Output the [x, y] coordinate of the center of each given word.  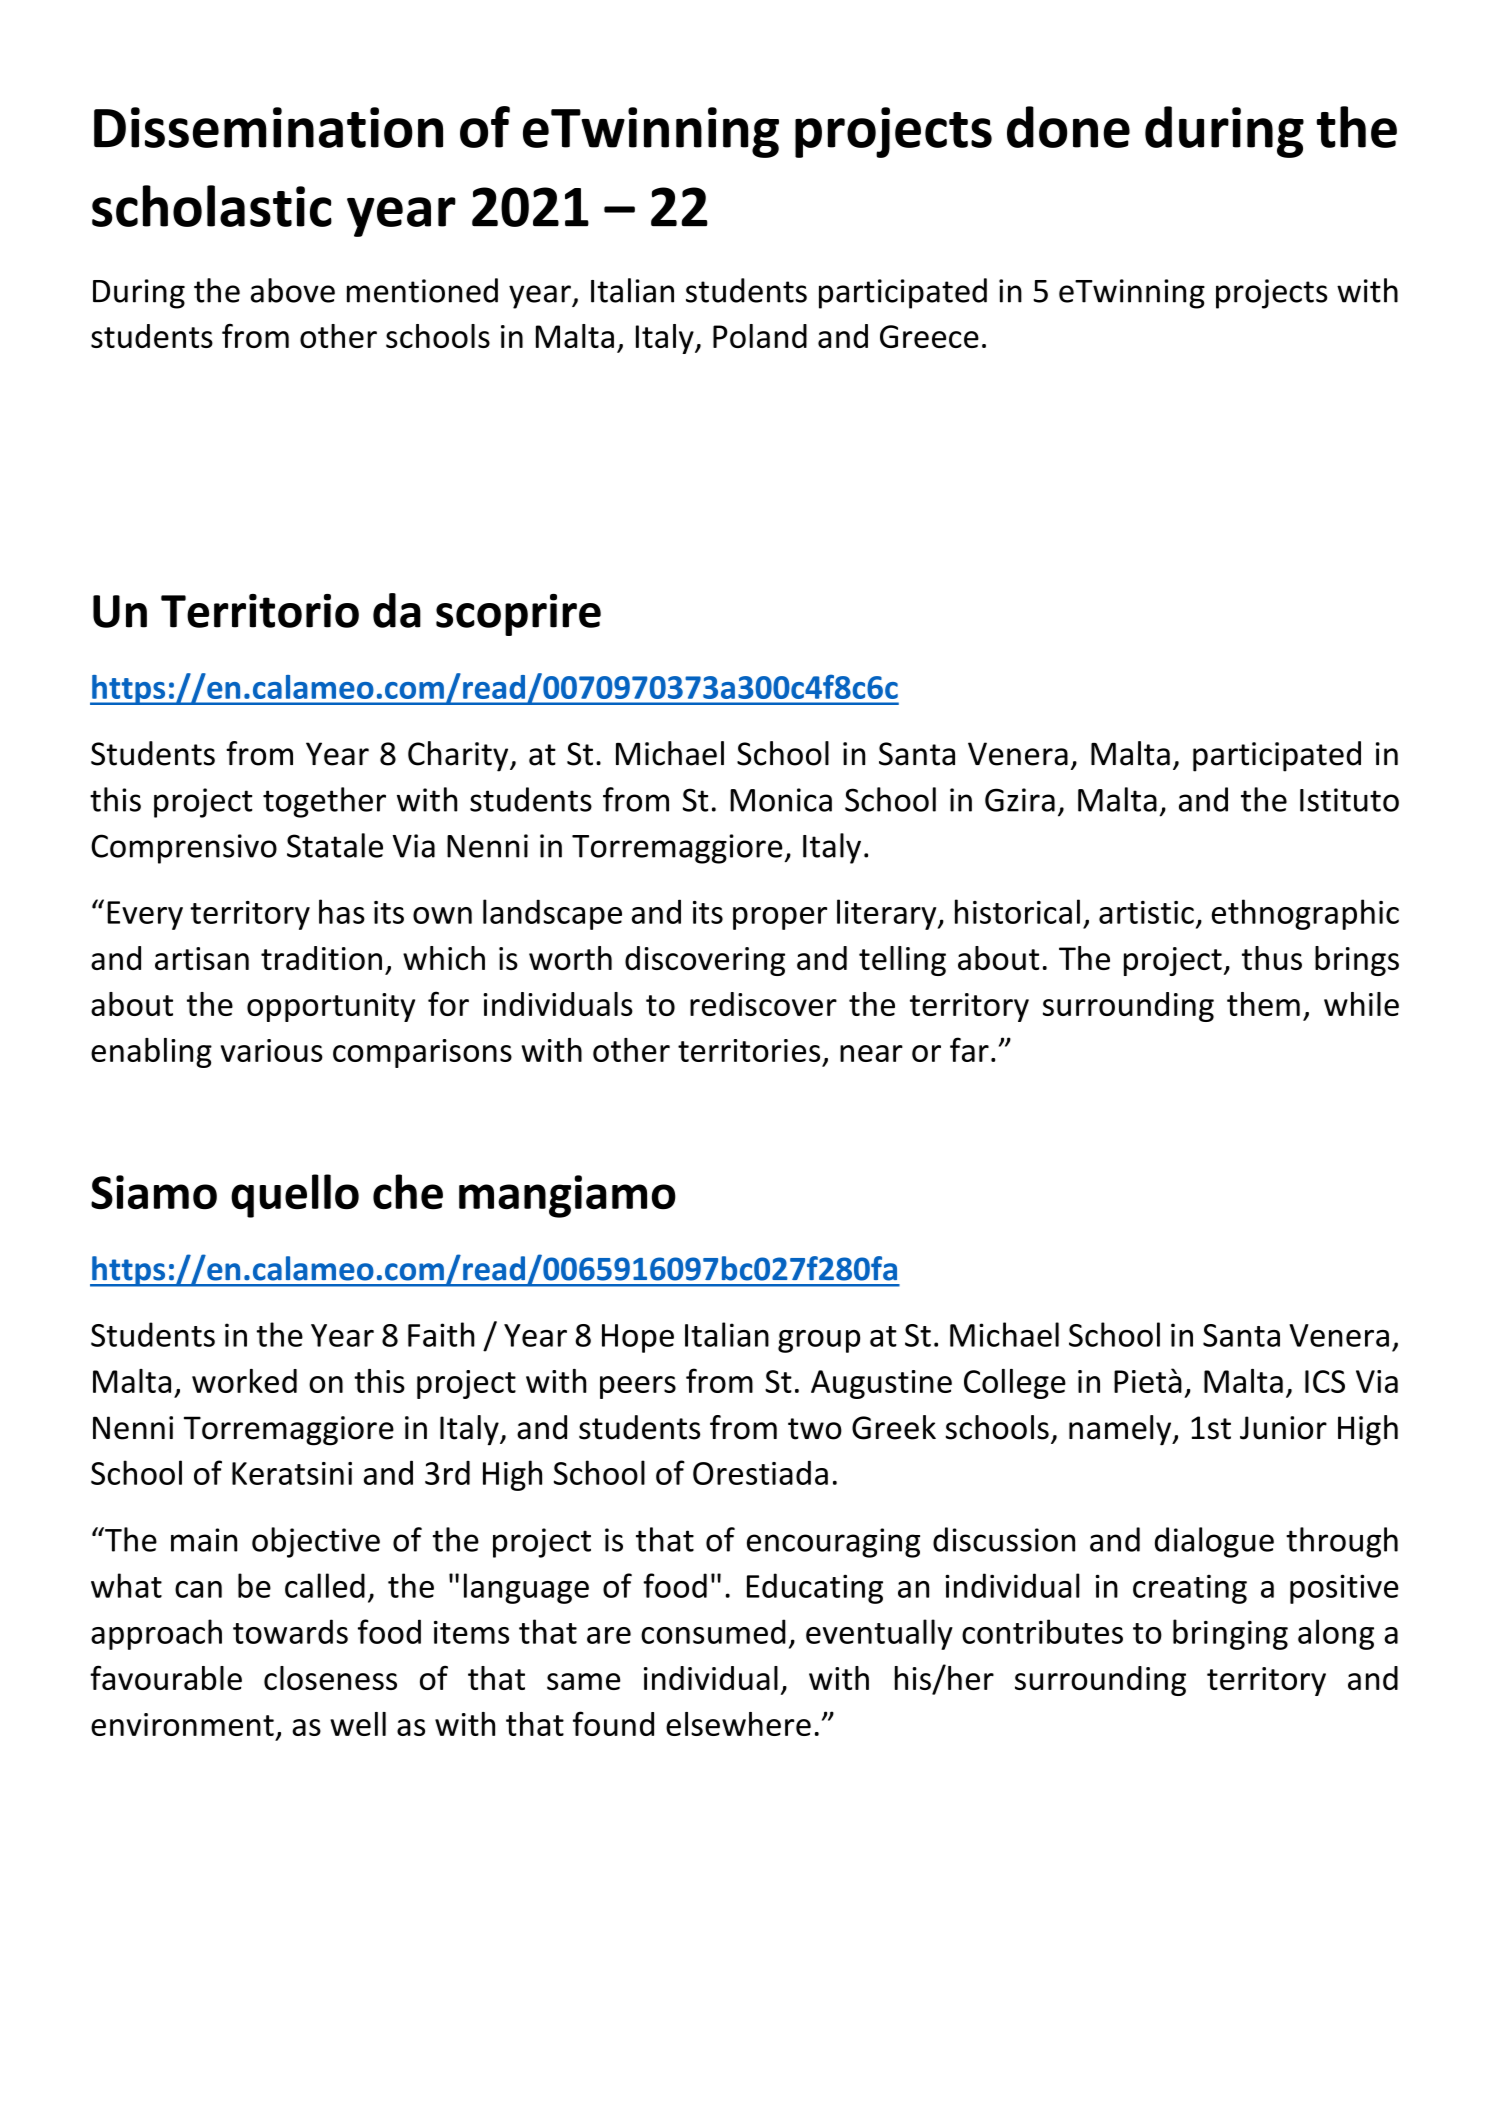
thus [1272, 958]
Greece [929, 336]
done [1068, 127]
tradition [321, 958]
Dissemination [268, 127]
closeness [330, 1678]
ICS [1325, 1381]
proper [780, 918]
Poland [760, 336]
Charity [459, 756]
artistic [1146, 912]
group [819, 1341]
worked [244, 1381]
